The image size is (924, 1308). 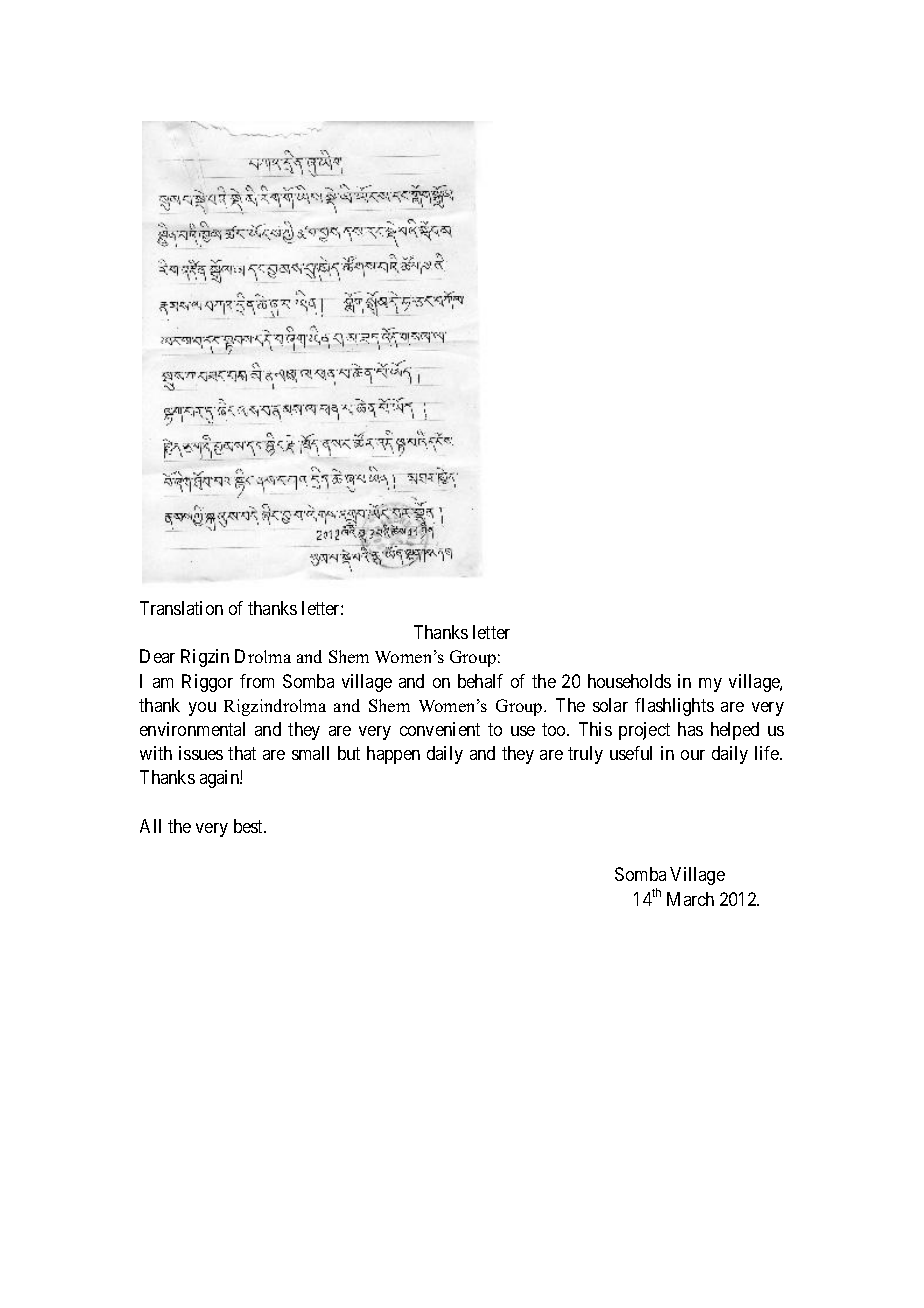 I want to click on our, so click(x=693, y=755).
